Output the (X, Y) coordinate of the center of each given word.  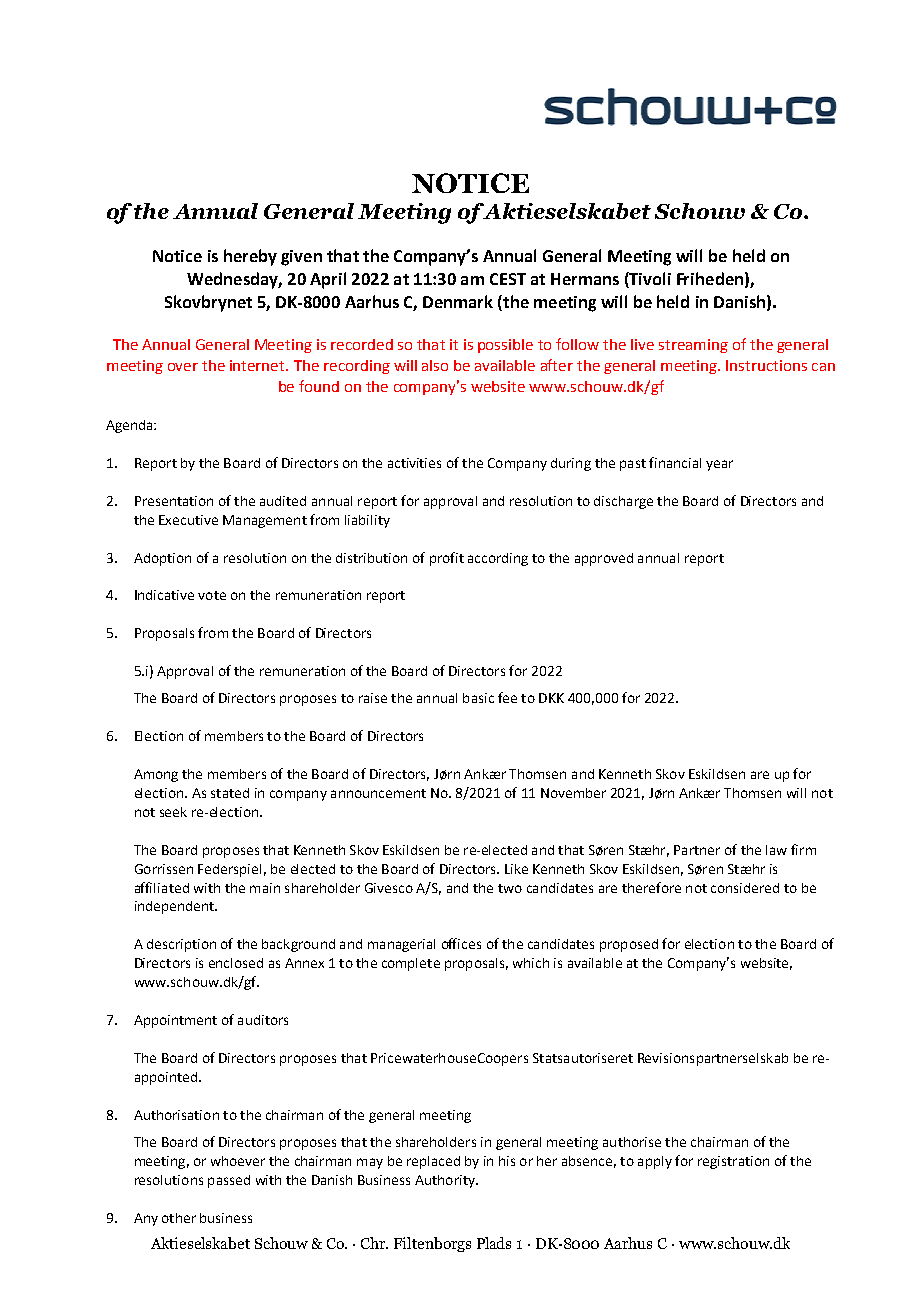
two (510, 888)
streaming (693, 346)
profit (447, 559)
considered (745, 888)
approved (604, 559)
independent (175, 907)
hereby (250, 257)
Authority (446, 1181)
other (179, 1218)
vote (212, 595)
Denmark (458, 301)
